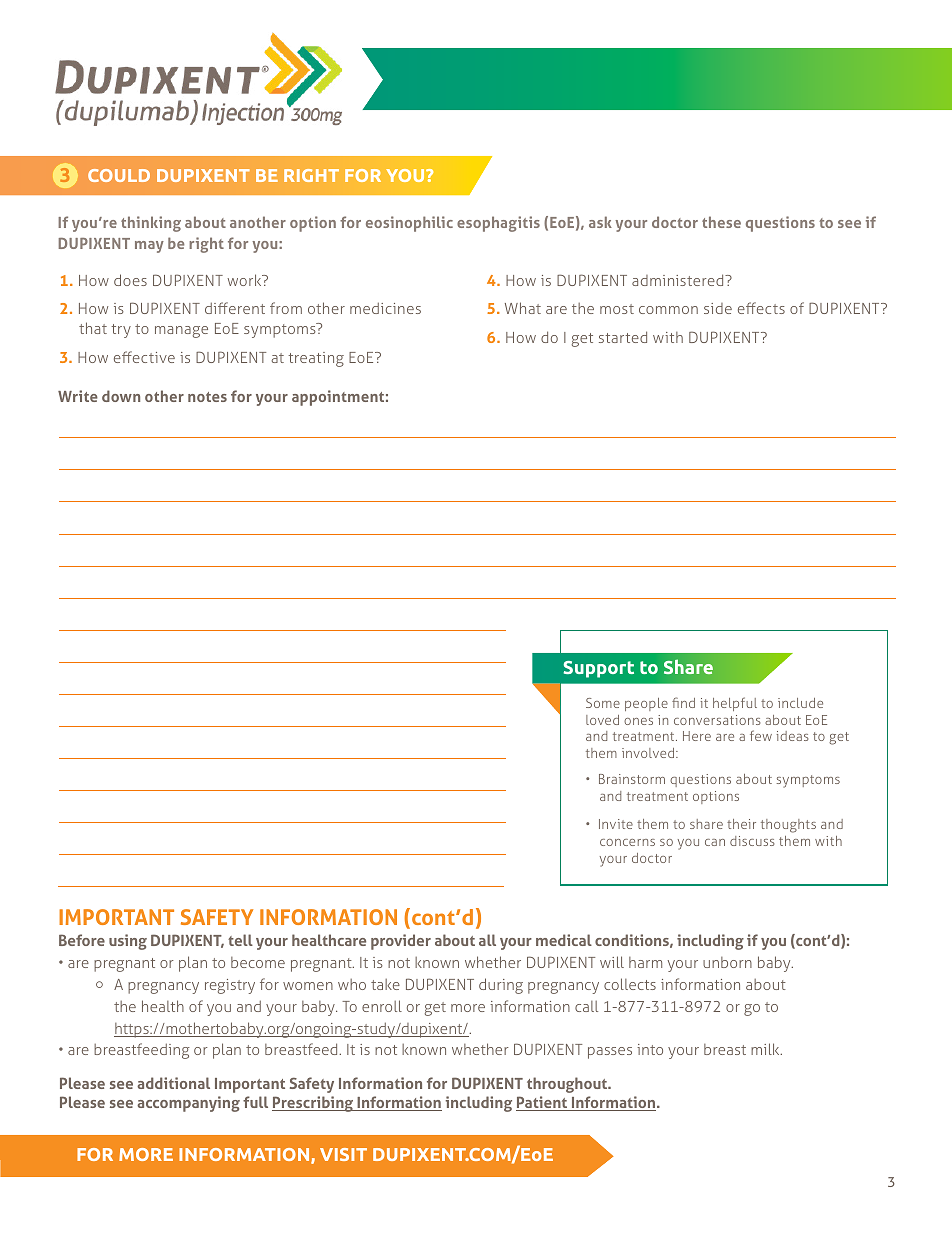  Describe the element at coordinates (188, 1104) in the document. I see `accompanying` at that location.
